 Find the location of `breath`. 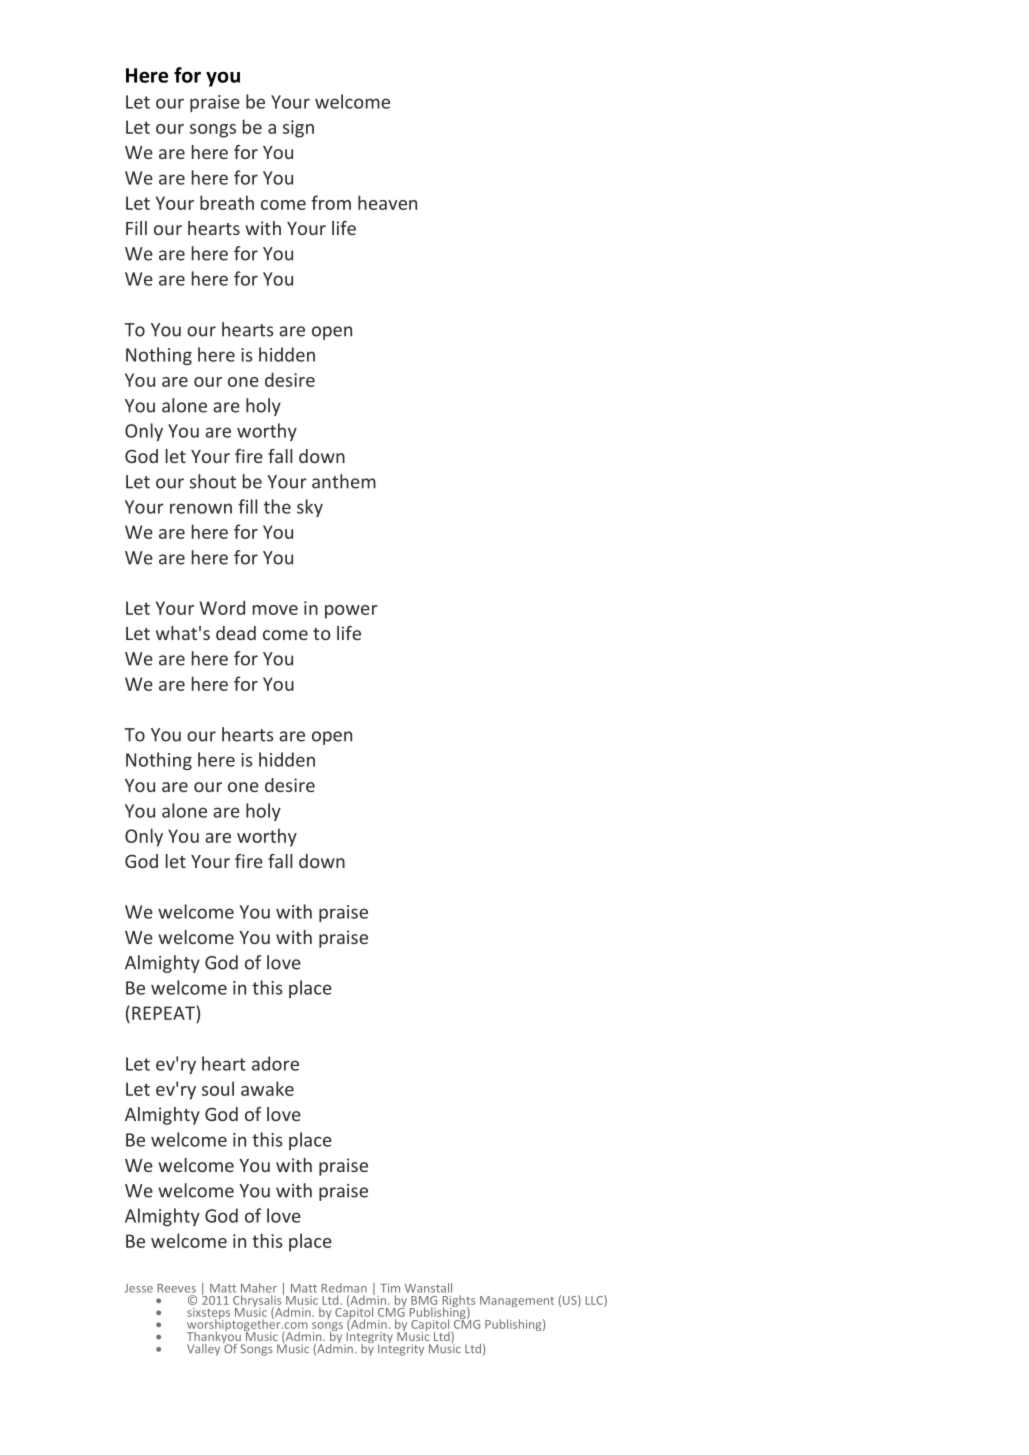

breath is located at coordinates (227, 202).
